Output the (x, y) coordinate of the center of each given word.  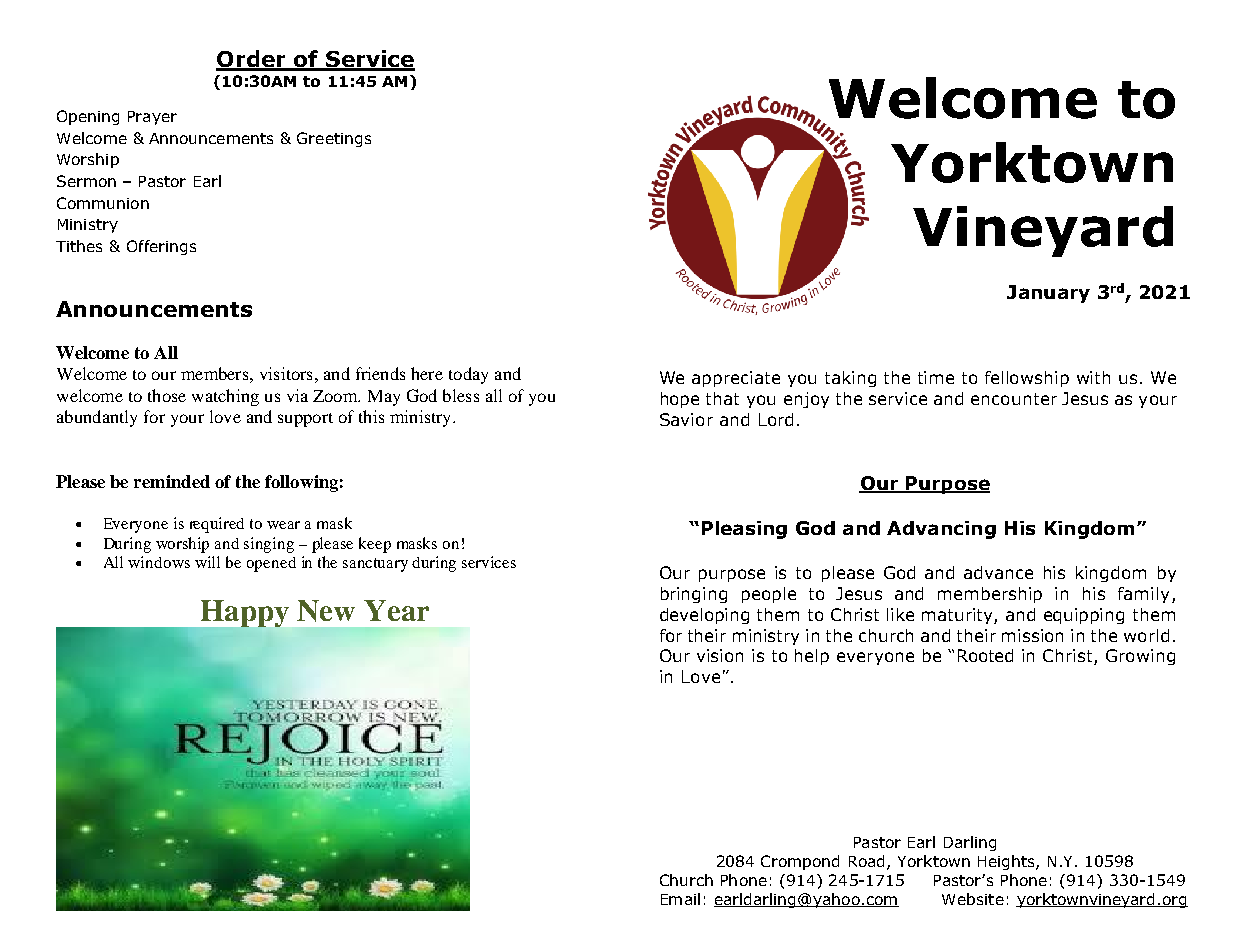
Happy (243, 615)
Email (680, 899)
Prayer (152, 118)
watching (225, 397)
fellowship (1027, 379)
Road (866, 861)
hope (680, 400)
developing (704, 616)
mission (1032, 635)
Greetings (334, 139)
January (1048, 294)
